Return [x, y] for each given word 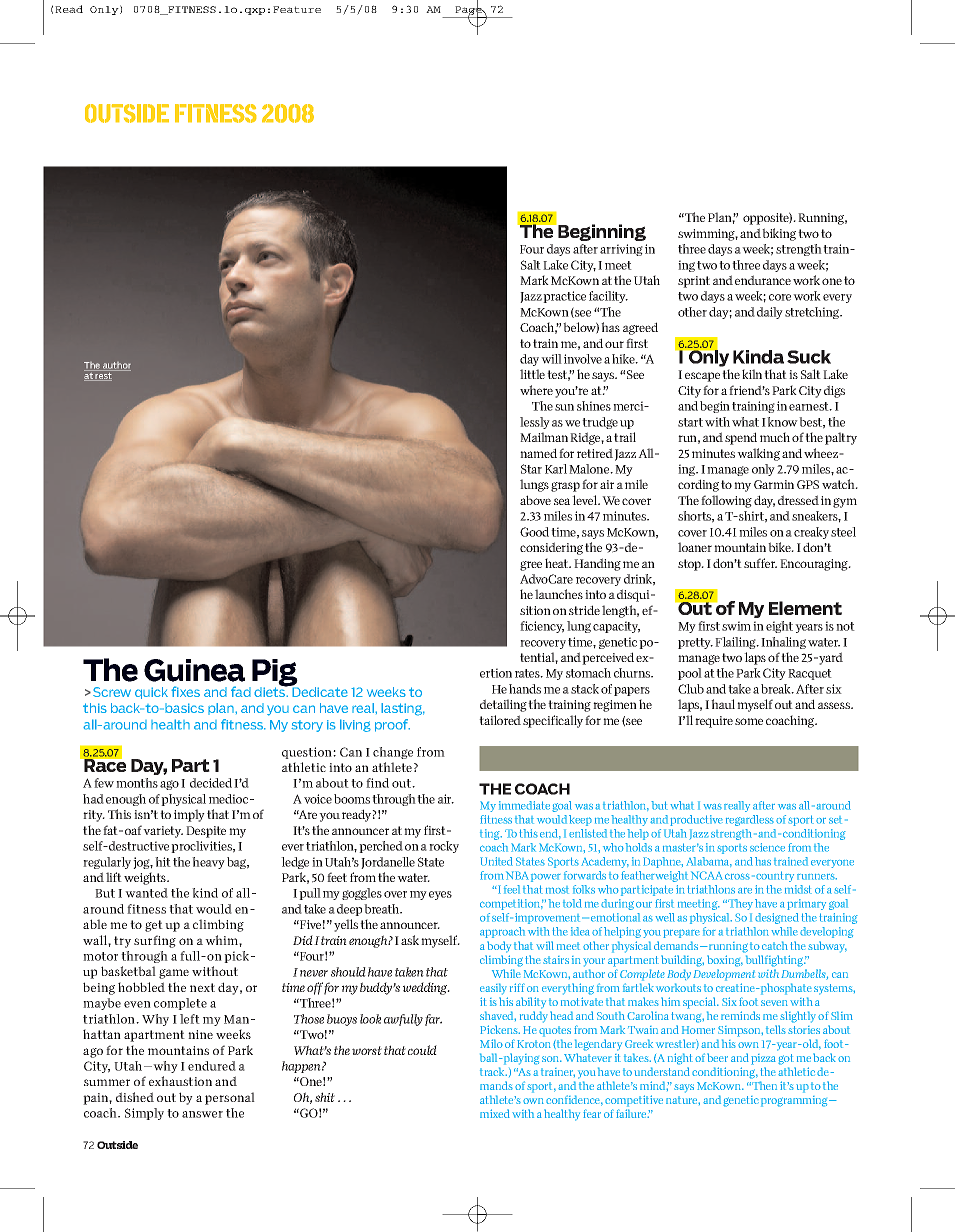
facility [608, 297]
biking [779, 234]
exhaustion [180, 1081]
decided [211, 783]
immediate [524, 805]
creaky [811, 533]
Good [534, 532]
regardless [750, 820]
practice [564, 297]
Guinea [194, 670]
